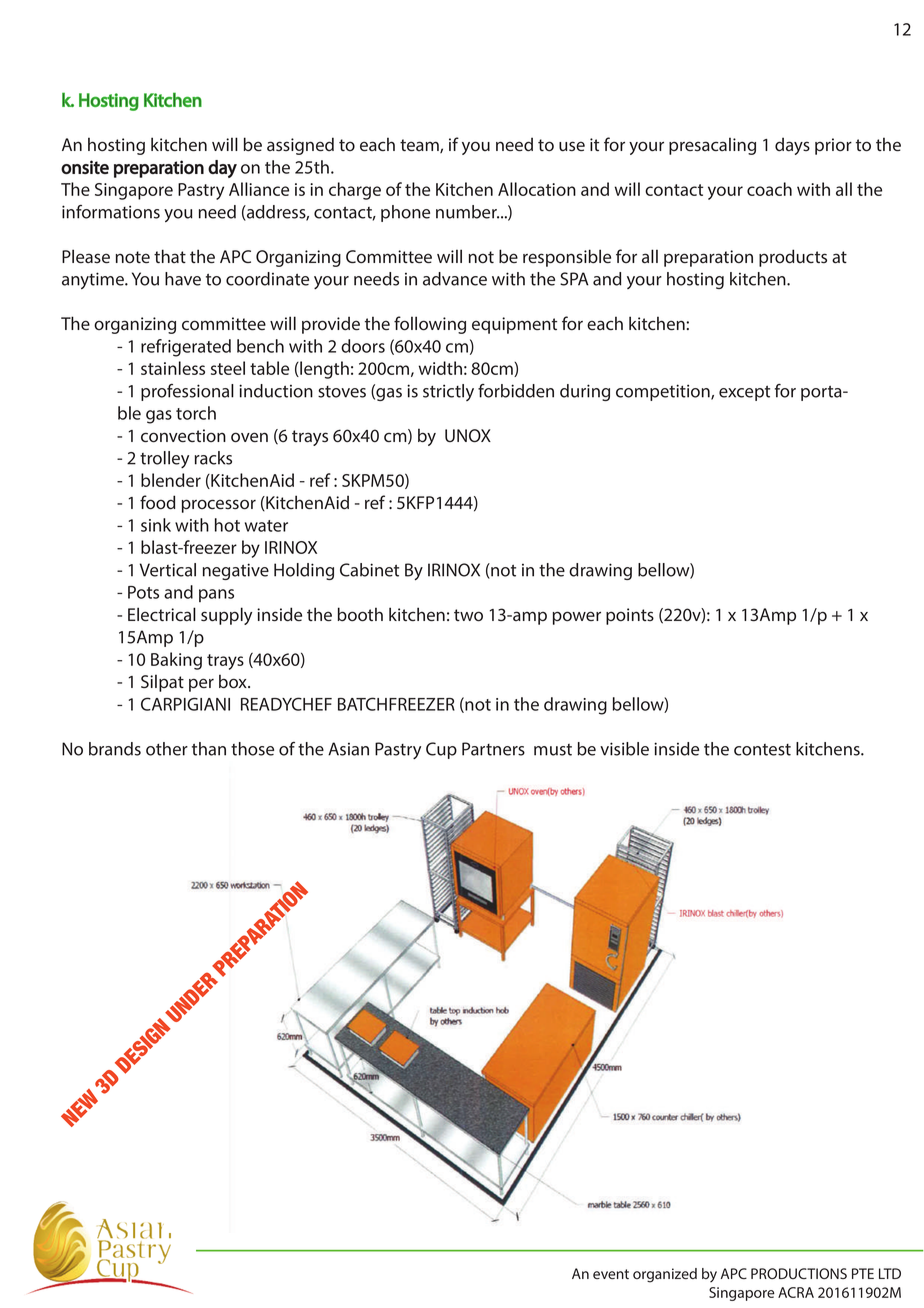 Image resolution: width=924 pixels, height=1308 pixels. Describe the element at coordinates (493, 749) in the screenshot. I see `Partners` at that location.
